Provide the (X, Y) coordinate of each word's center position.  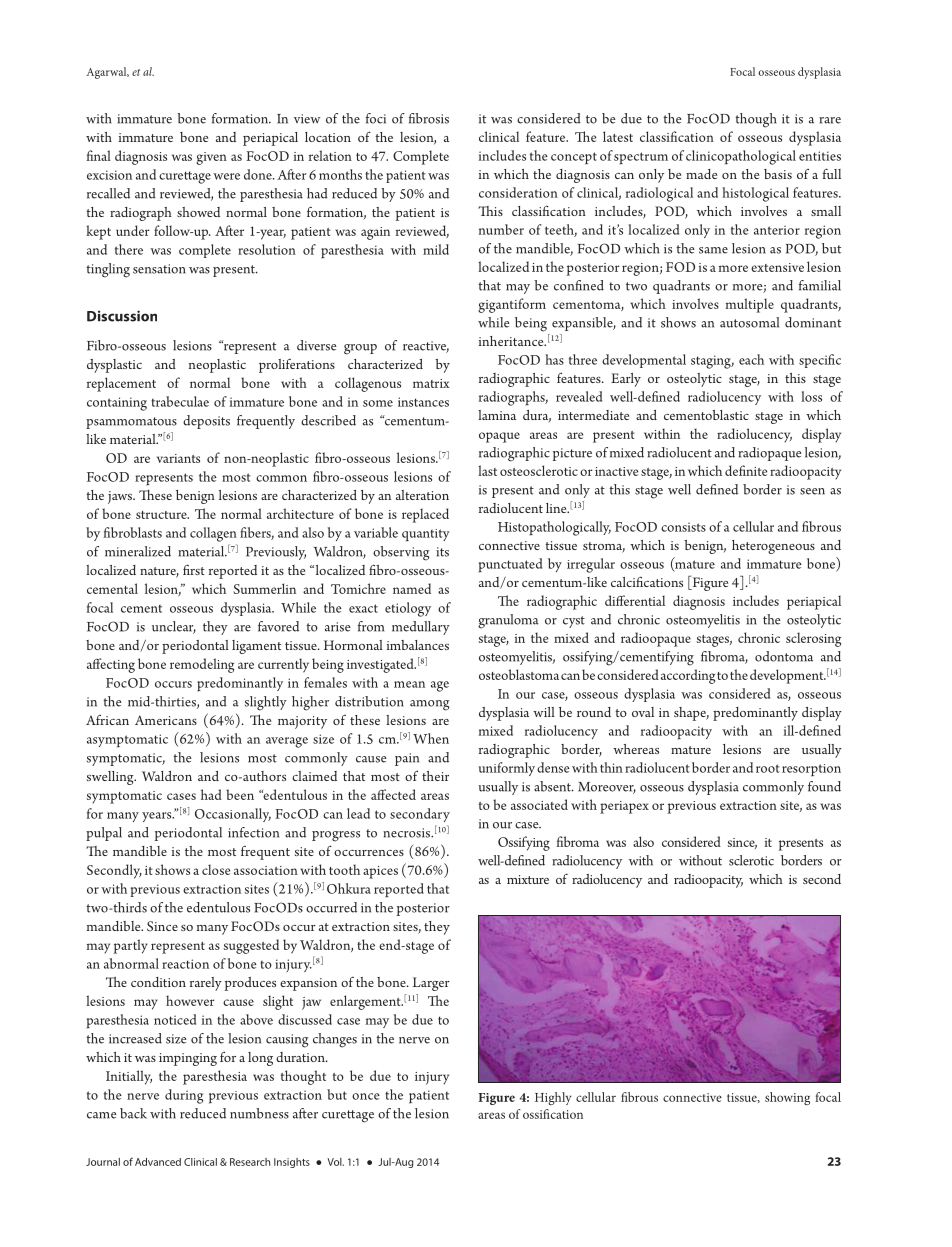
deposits (206, 422)
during (184, 1096)
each (751, 359)
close (216, 869)
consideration (518, 192)
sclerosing (813, 639)
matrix (431, 383)
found (824, 786)
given (211, 158)
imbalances (418, 645)
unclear (174, 627)
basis (778, 174)
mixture (528, 879)
